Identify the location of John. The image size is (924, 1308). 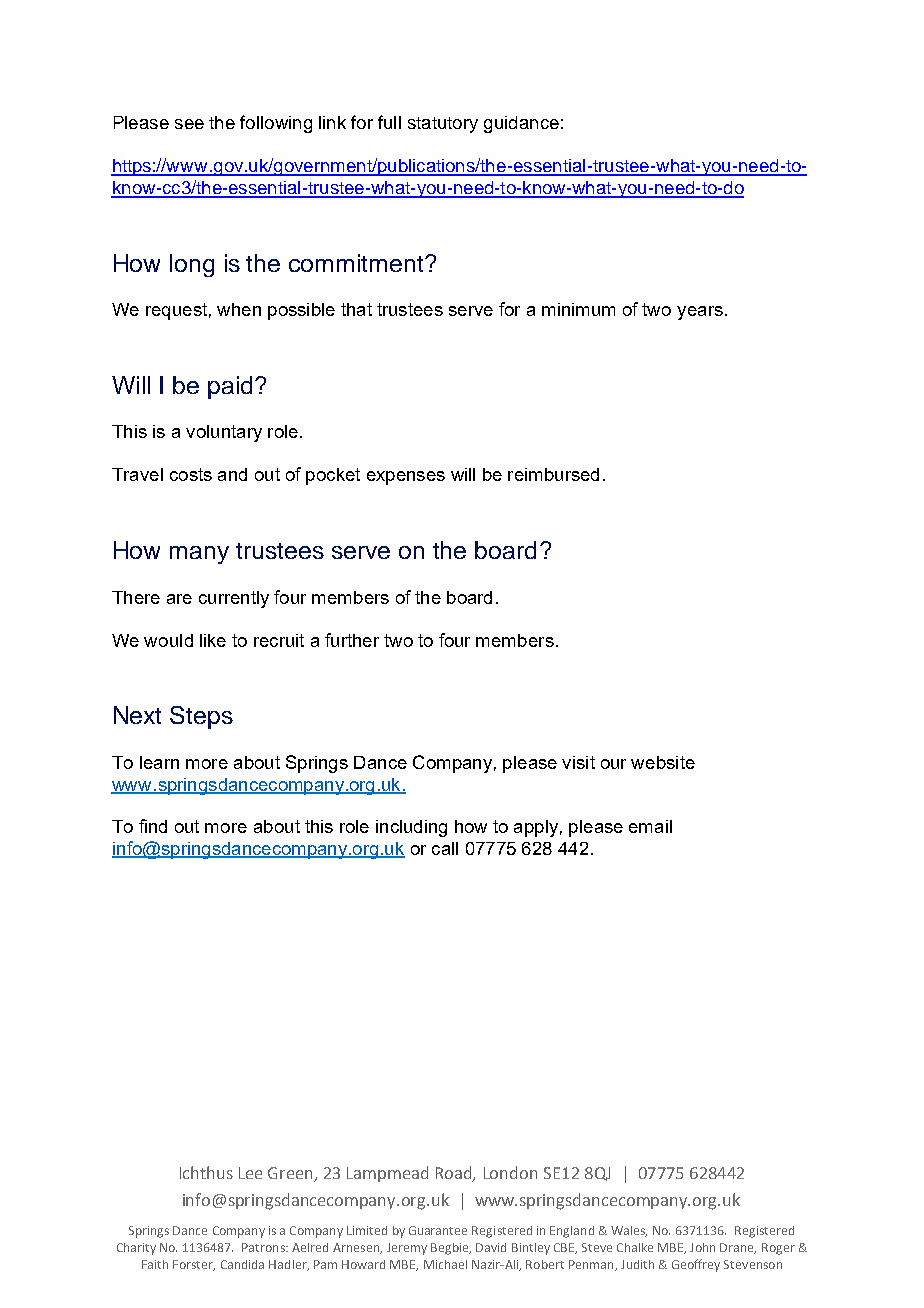
(702, 1247).
